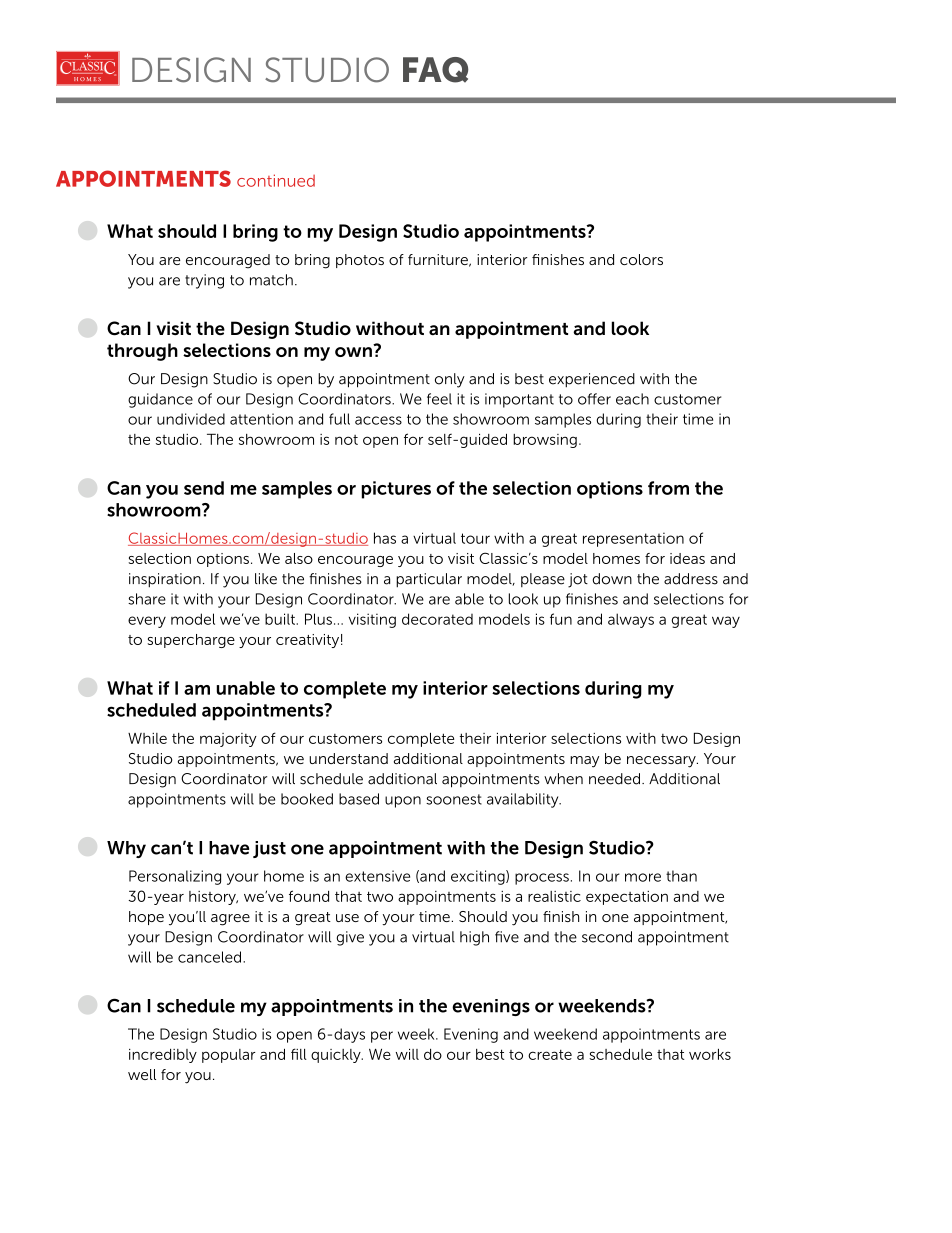 The image size is (952, 1233). I want to click on popular, so click(229, 1056).
